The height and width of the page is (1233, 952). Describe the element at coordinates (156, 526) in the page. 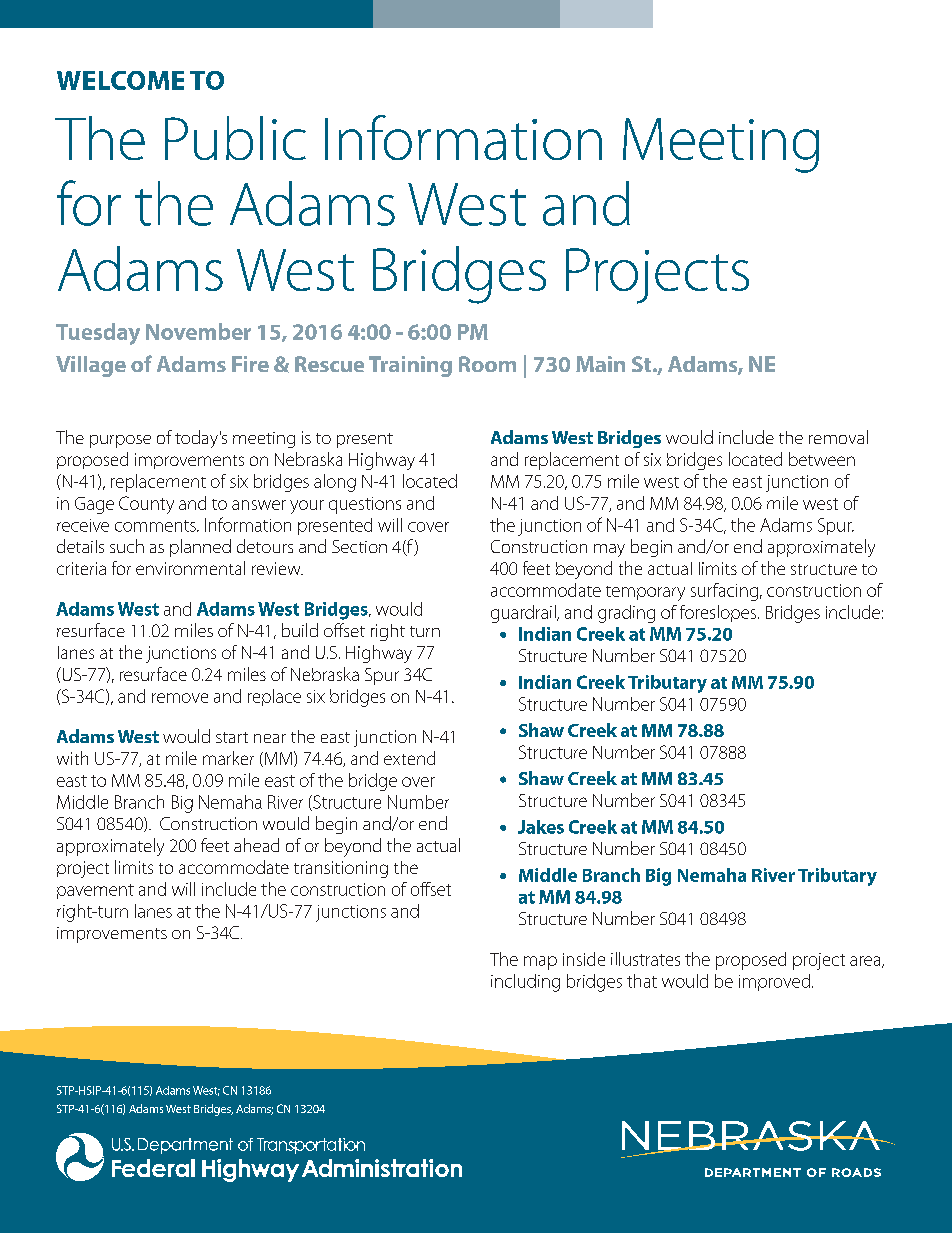

I see `comments` at that location.
